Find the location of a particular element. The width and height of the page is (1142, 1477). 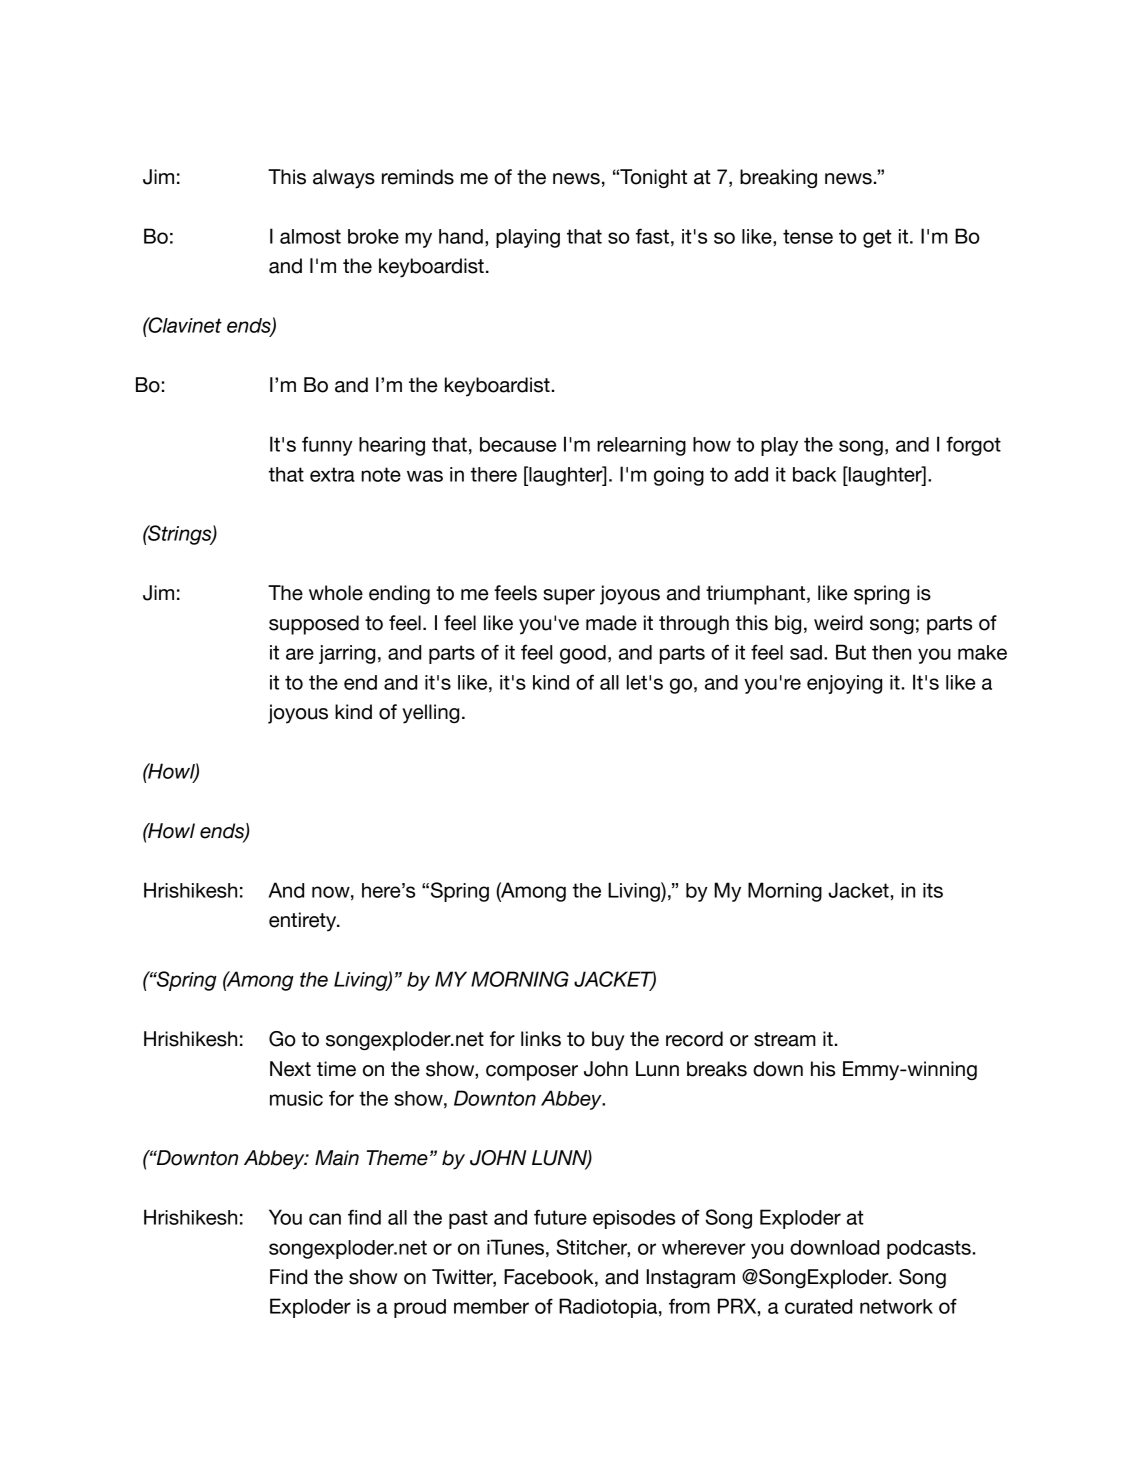

fast is located at coordinates (652, 236).
